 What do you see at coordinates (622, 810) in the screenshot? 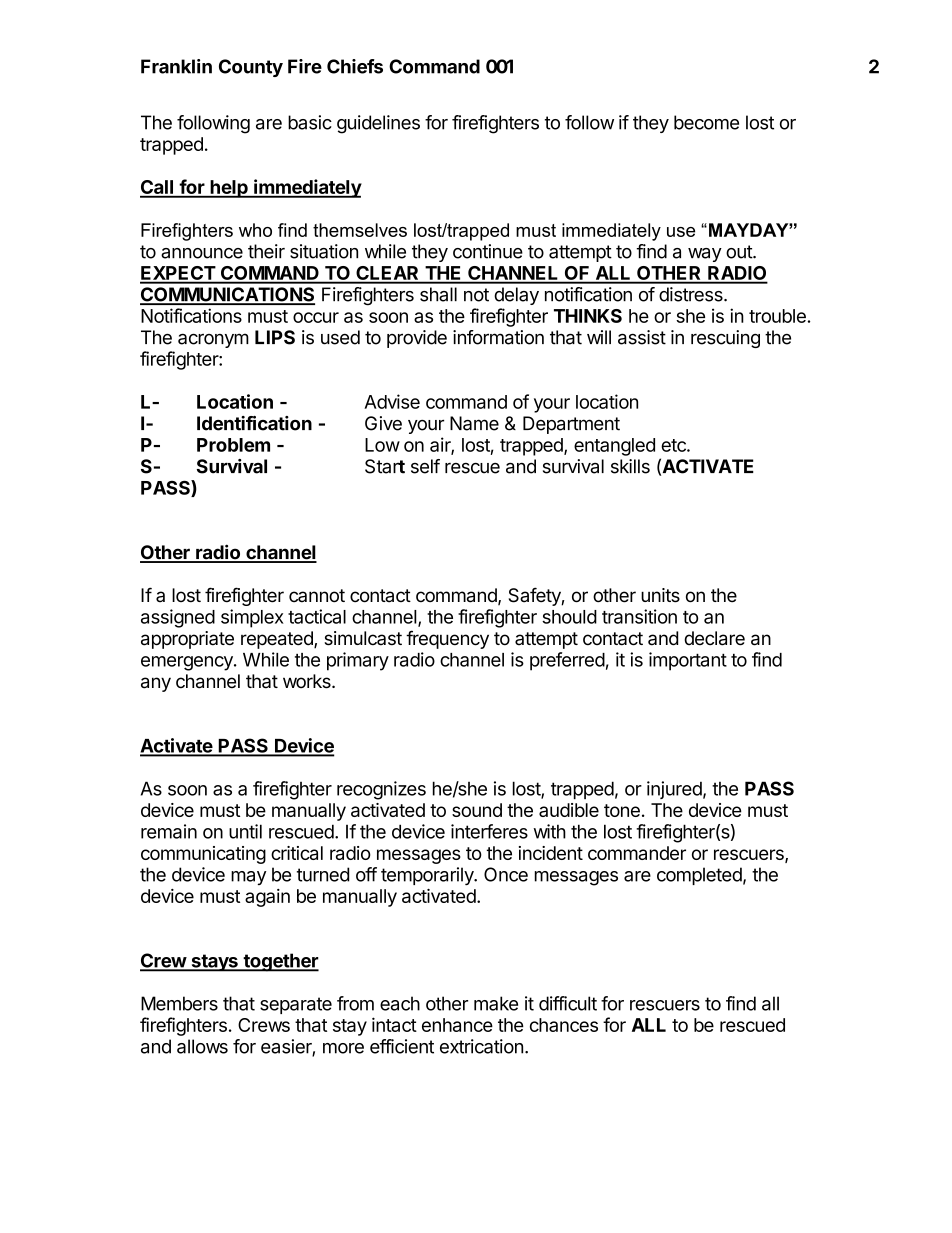
I see `tone` at bounding box center [622, 810].
